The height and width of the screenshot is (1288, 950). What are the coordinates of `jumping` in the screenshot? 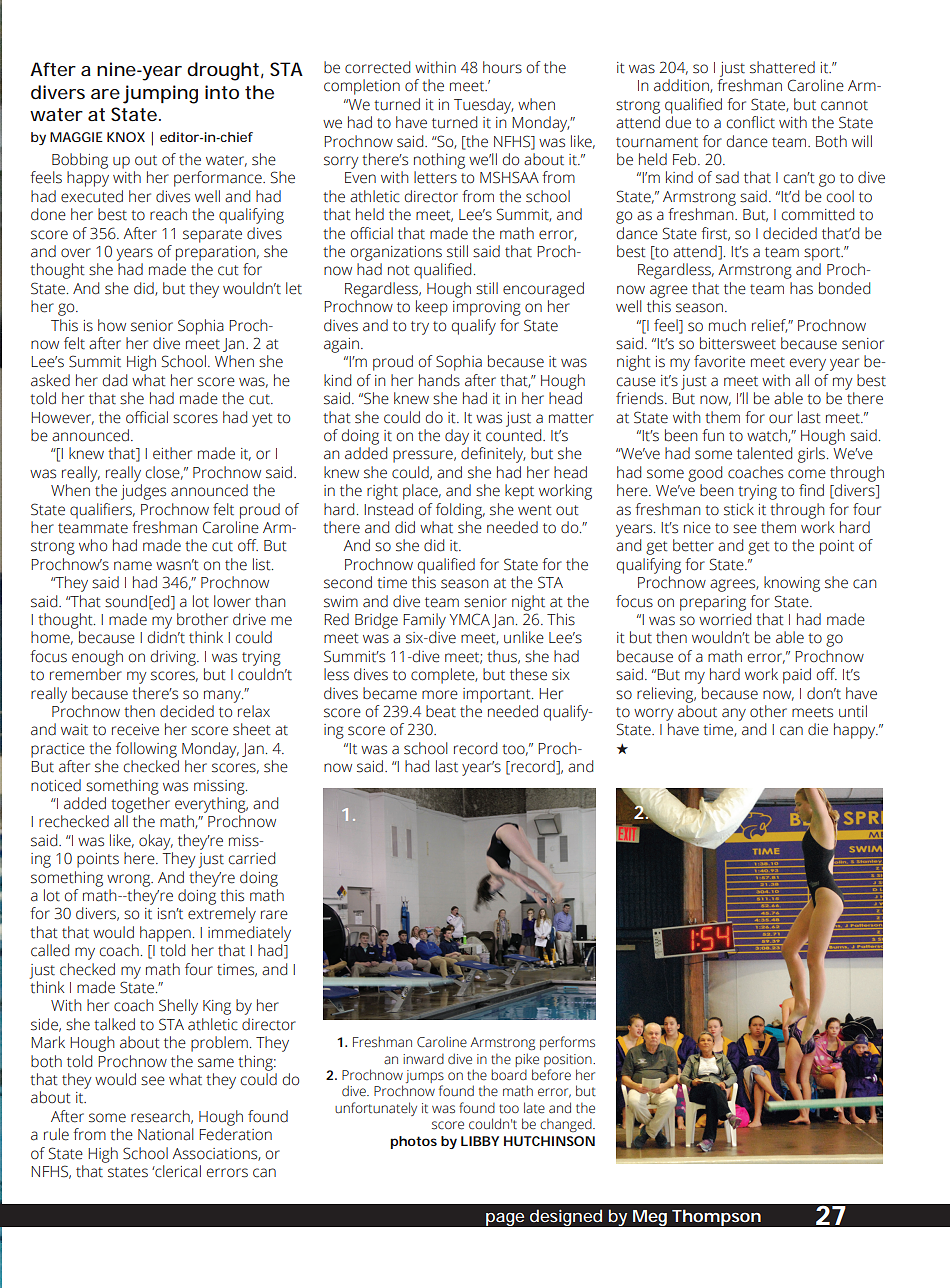 It's located at (160, 94).
